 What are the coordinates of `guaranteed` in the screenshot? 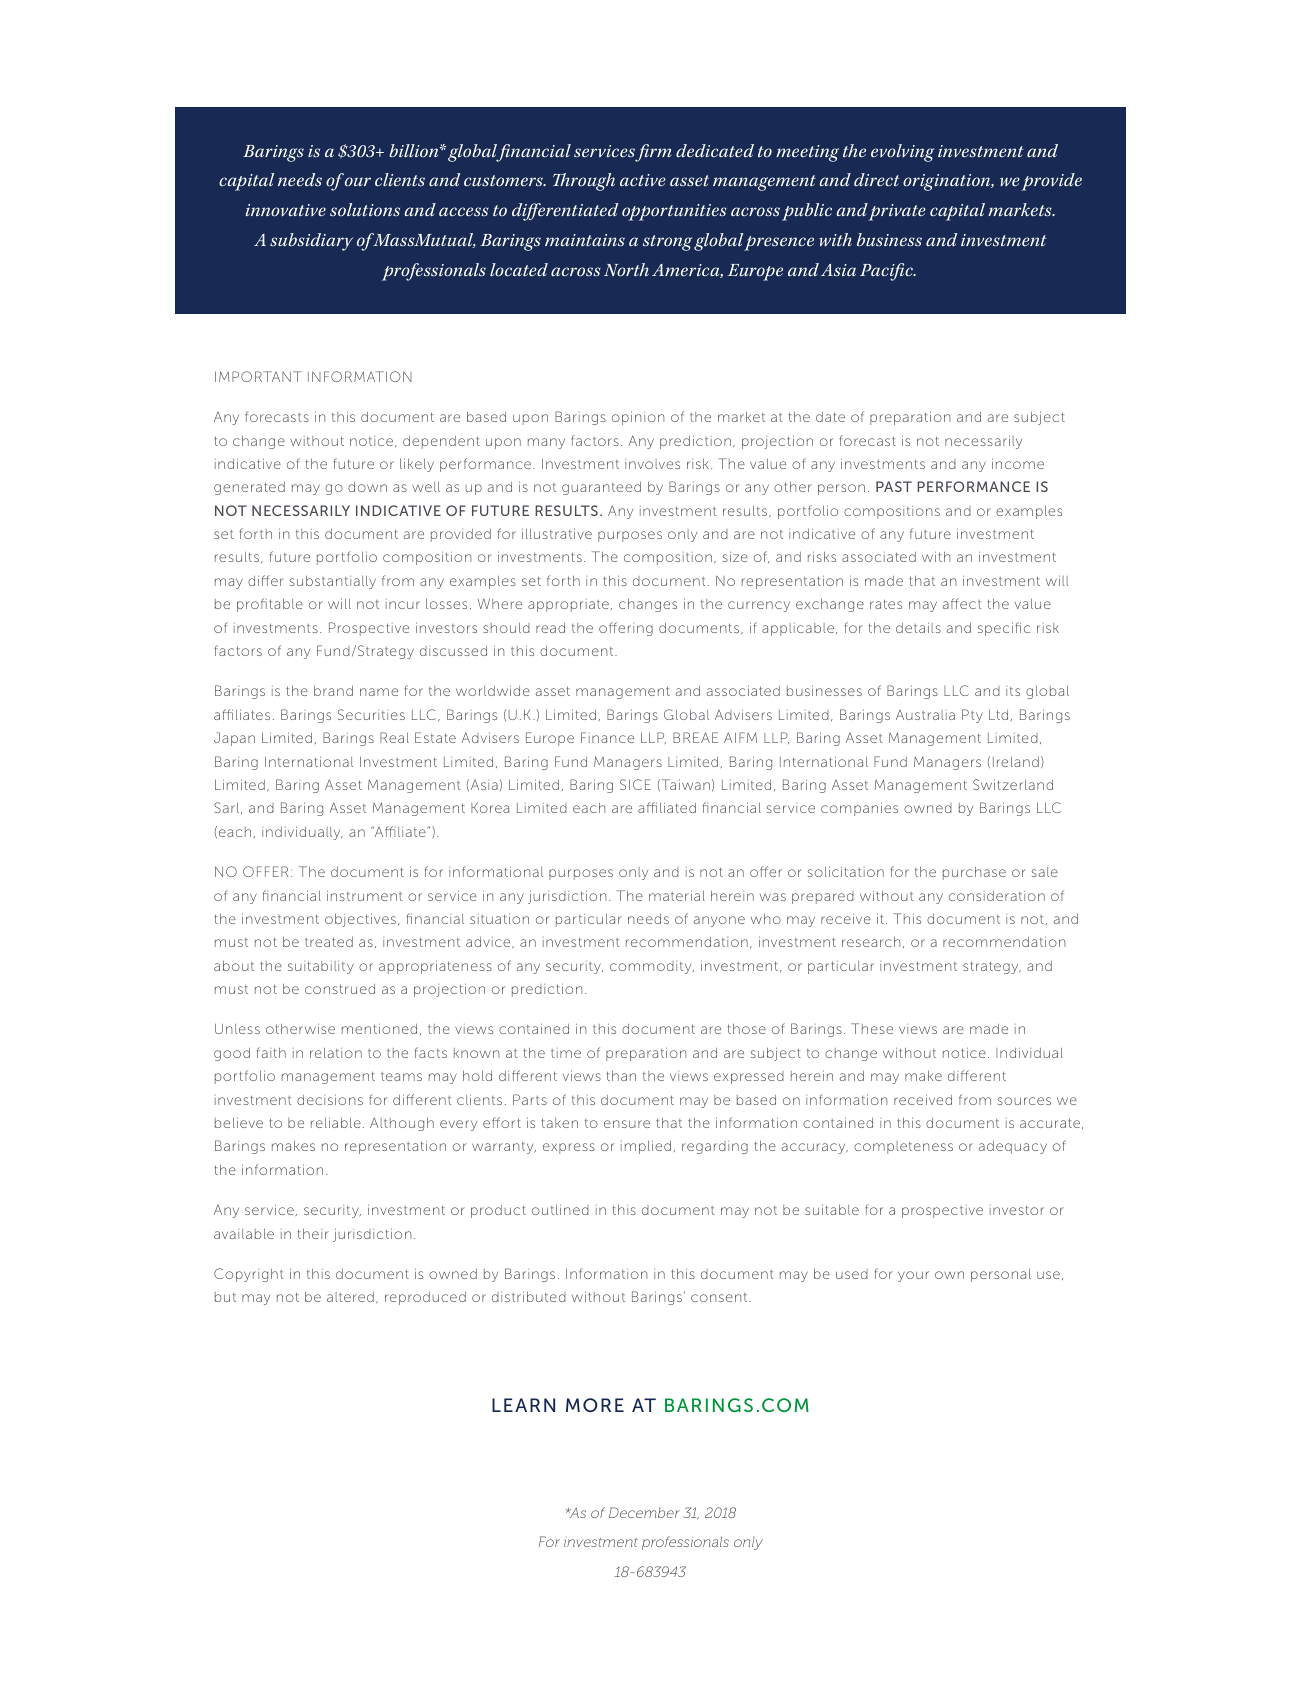 It's located at (601, 488).
